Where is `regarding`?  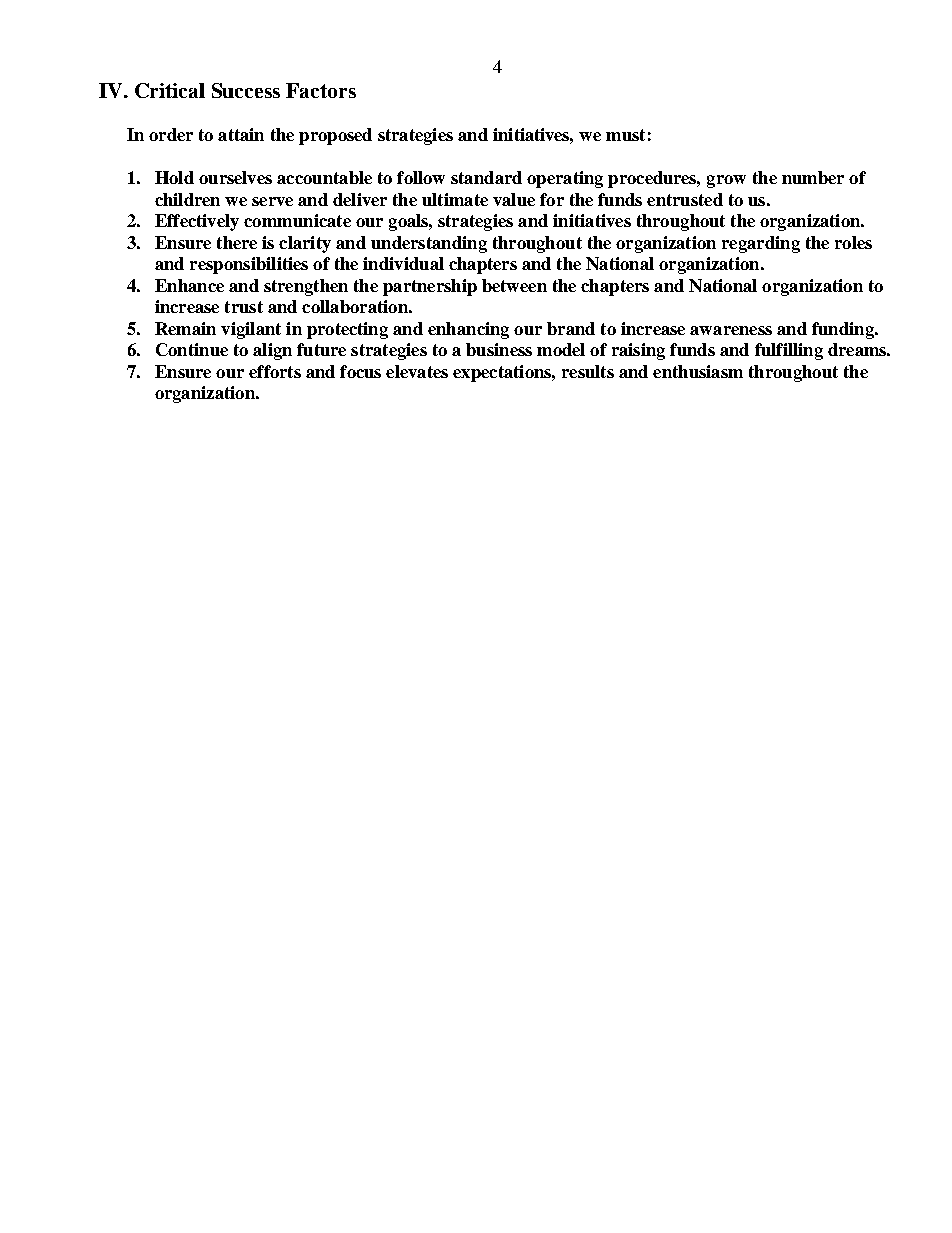 regarding is located at coordinates (761, 244).
